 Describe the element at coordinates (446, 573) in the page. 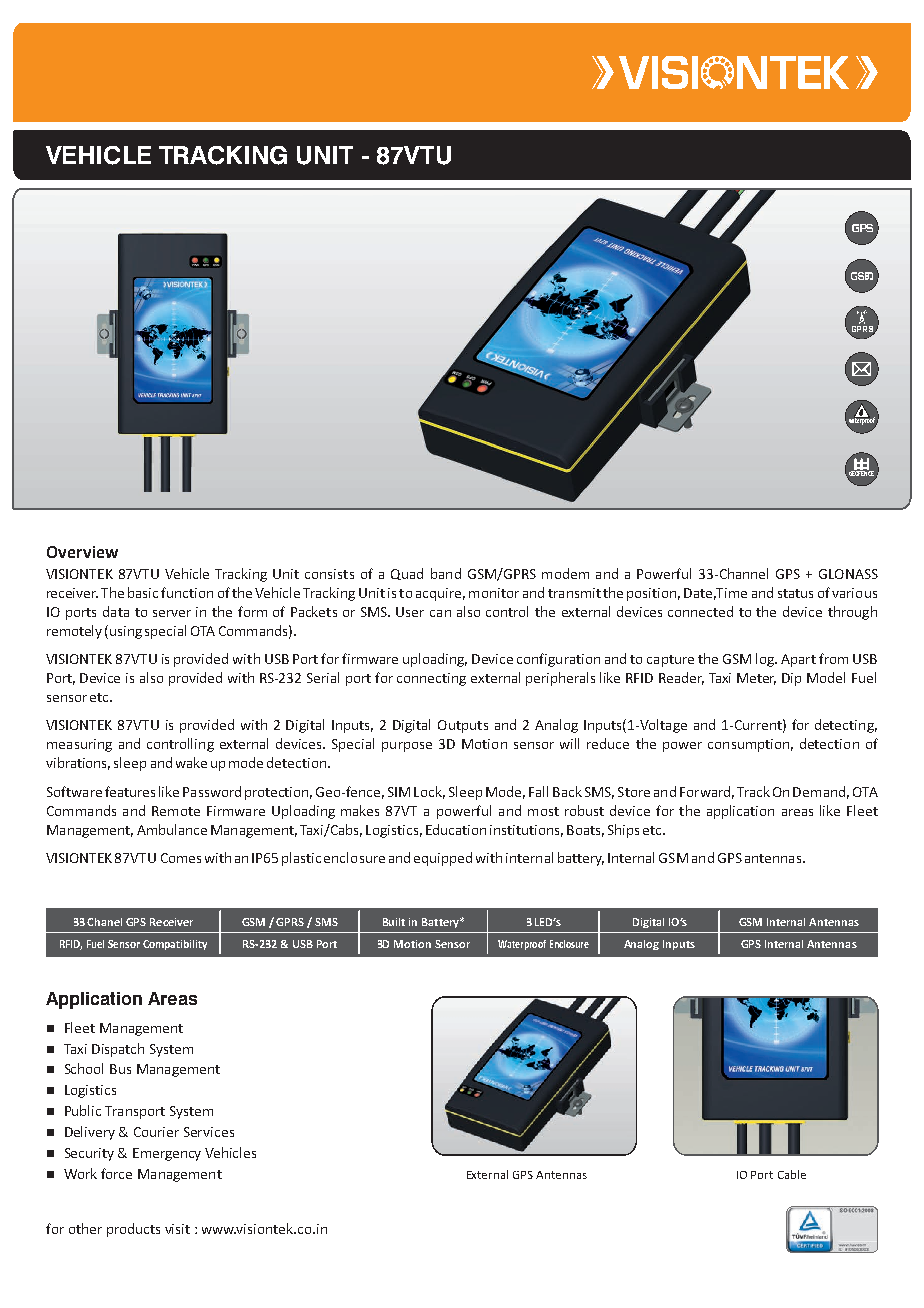

I see `band` at that location.
